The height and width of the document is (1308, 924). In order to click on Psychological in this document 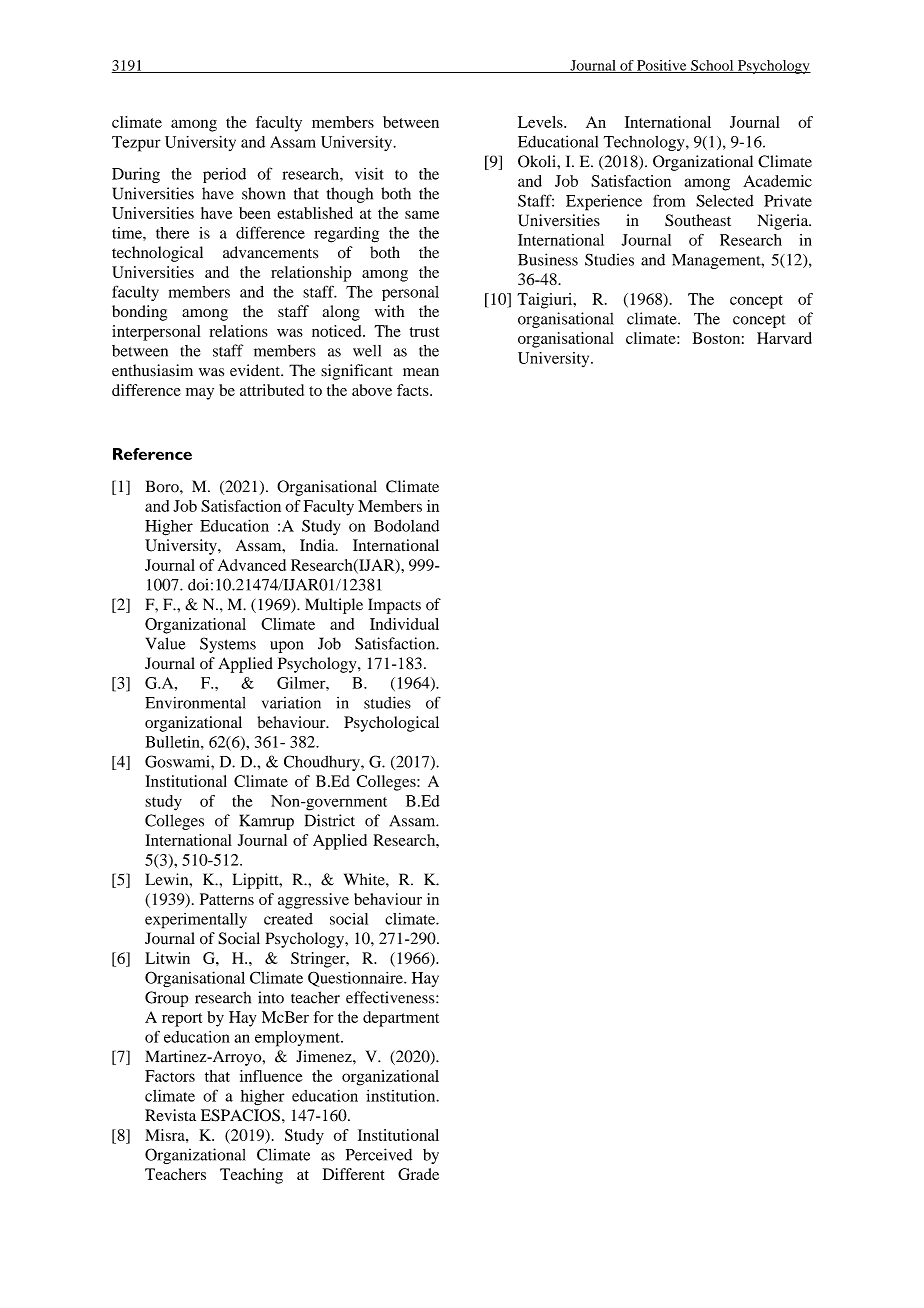, I will do `click(391, 724)`.
